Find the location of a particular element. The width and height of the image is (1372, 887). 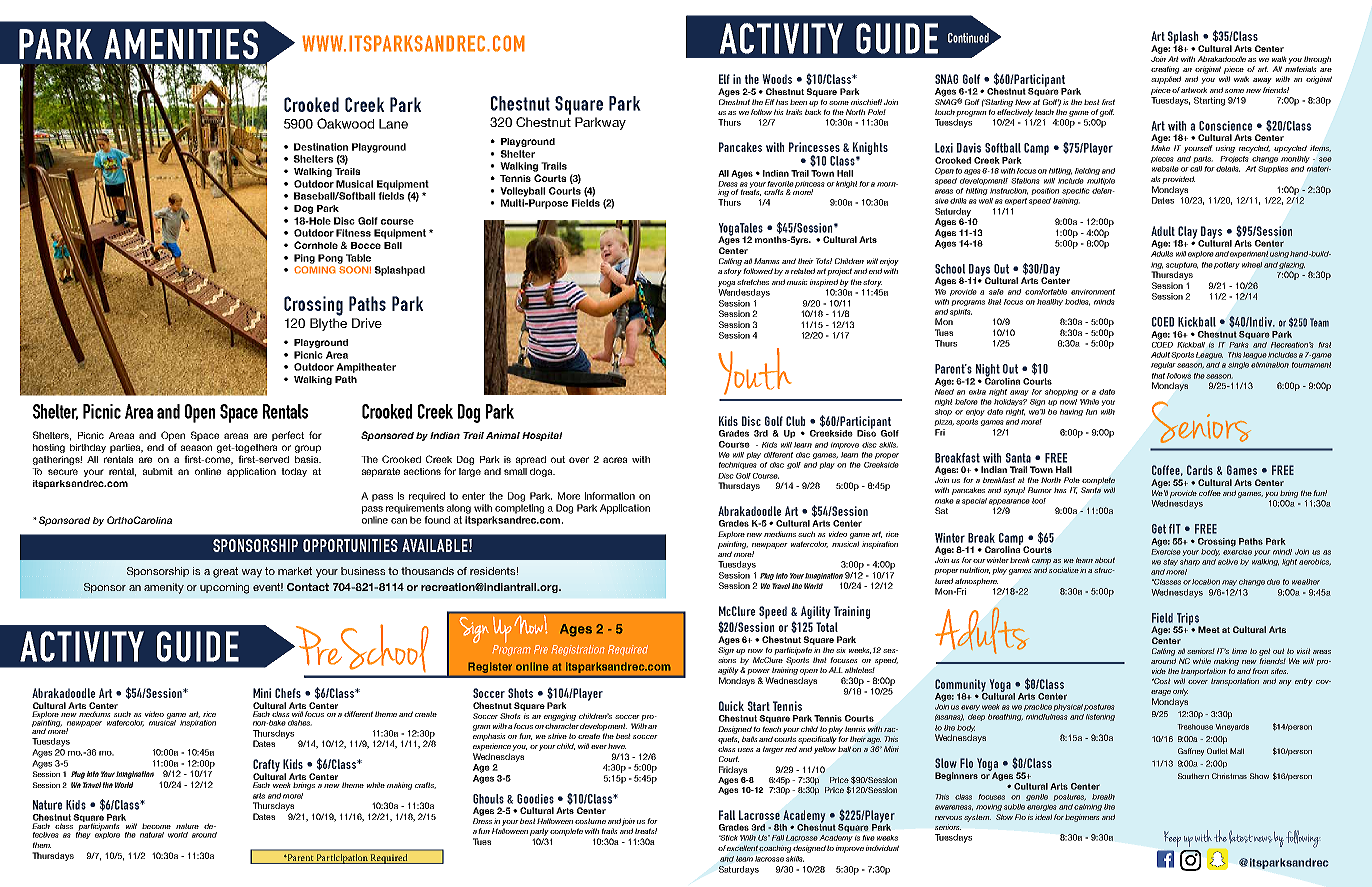

parties is located at coordinates (126, 448).
